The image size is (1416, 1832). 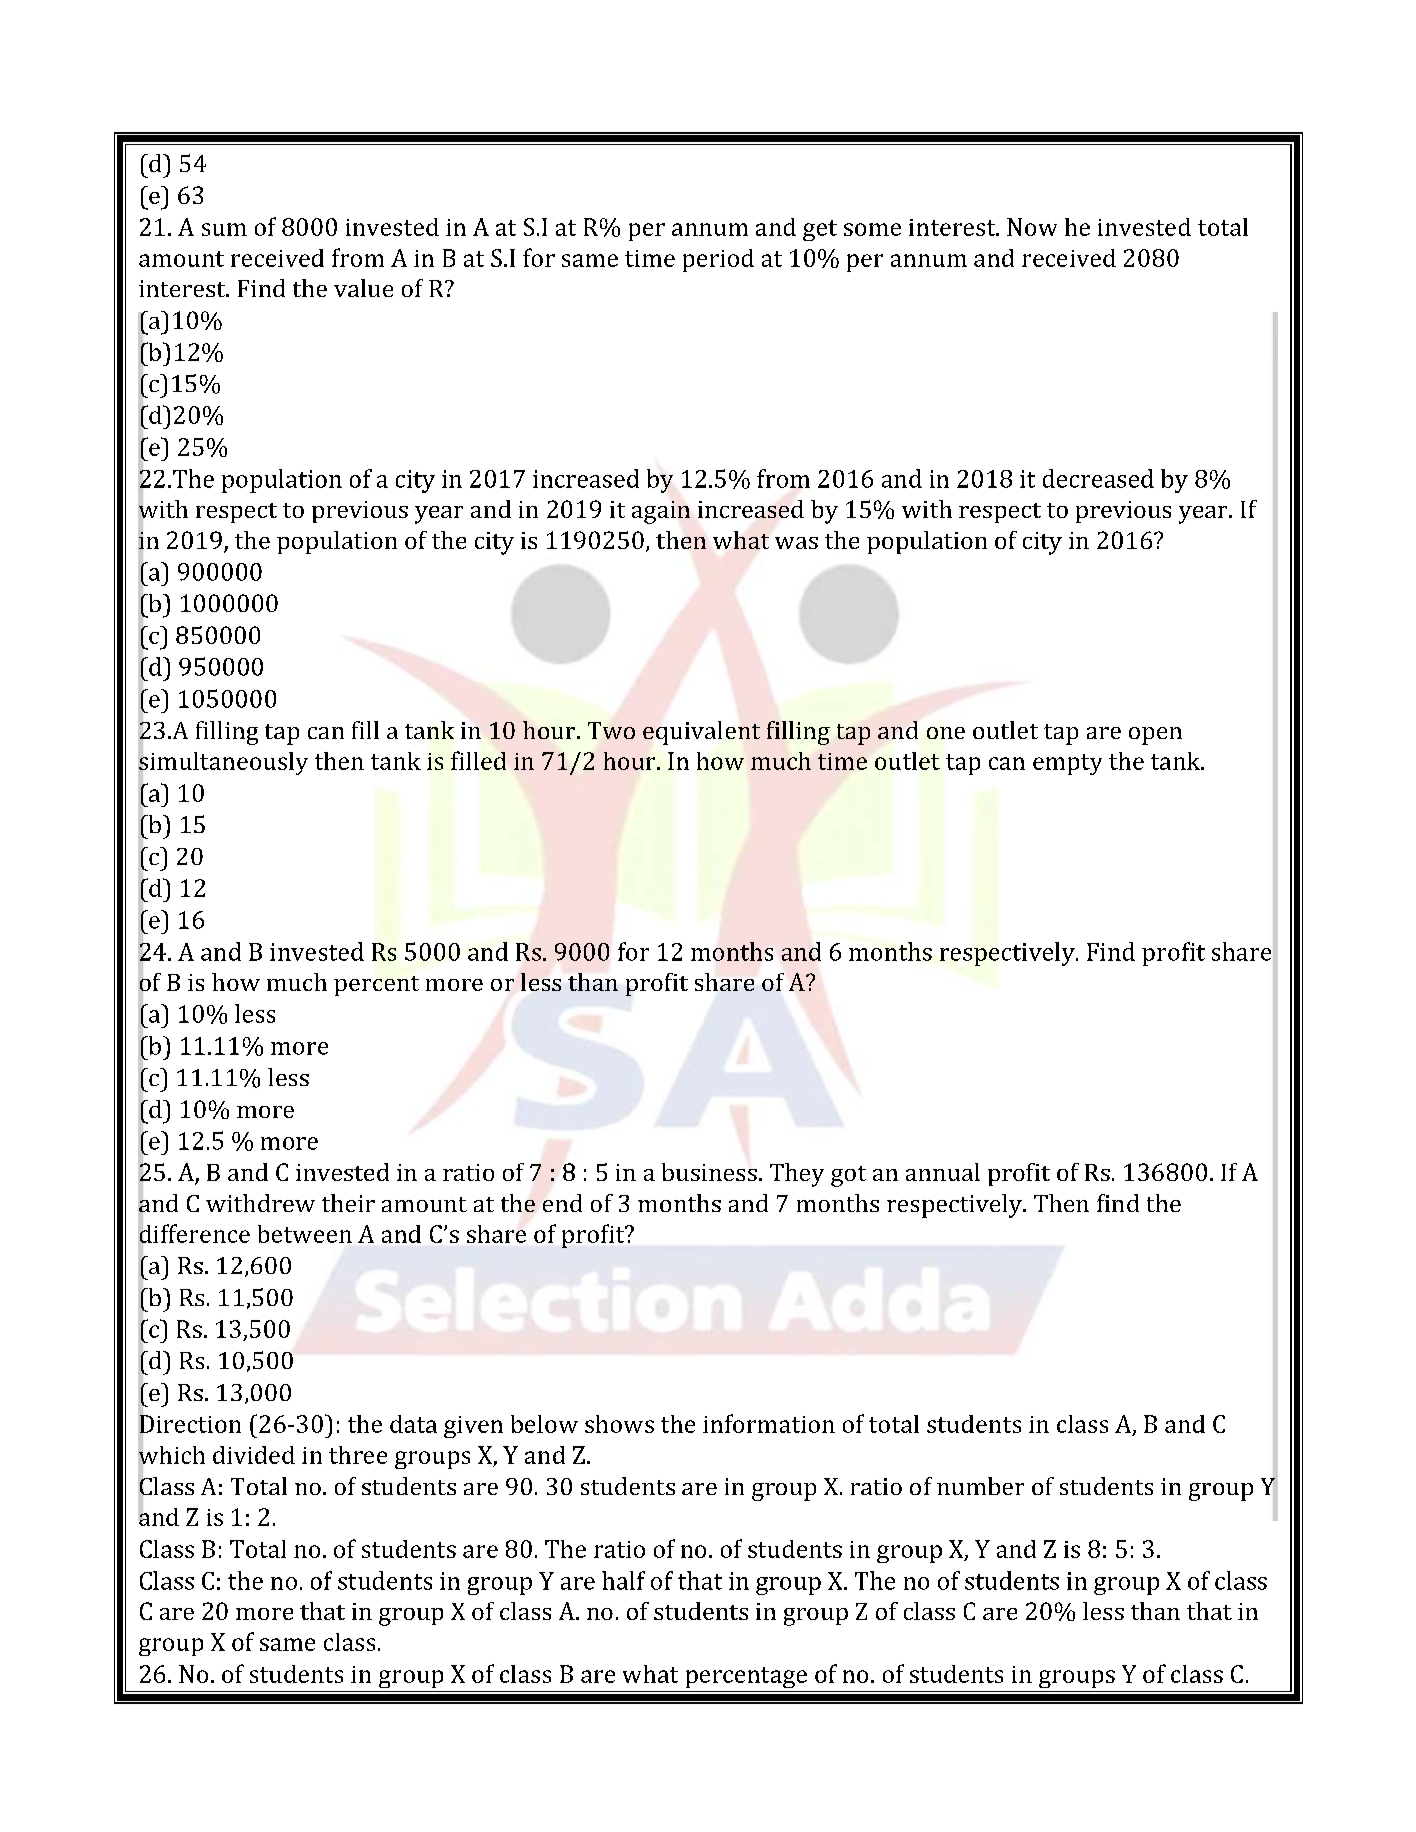 I want to click on equivalent, so click(x=701, y=733).
